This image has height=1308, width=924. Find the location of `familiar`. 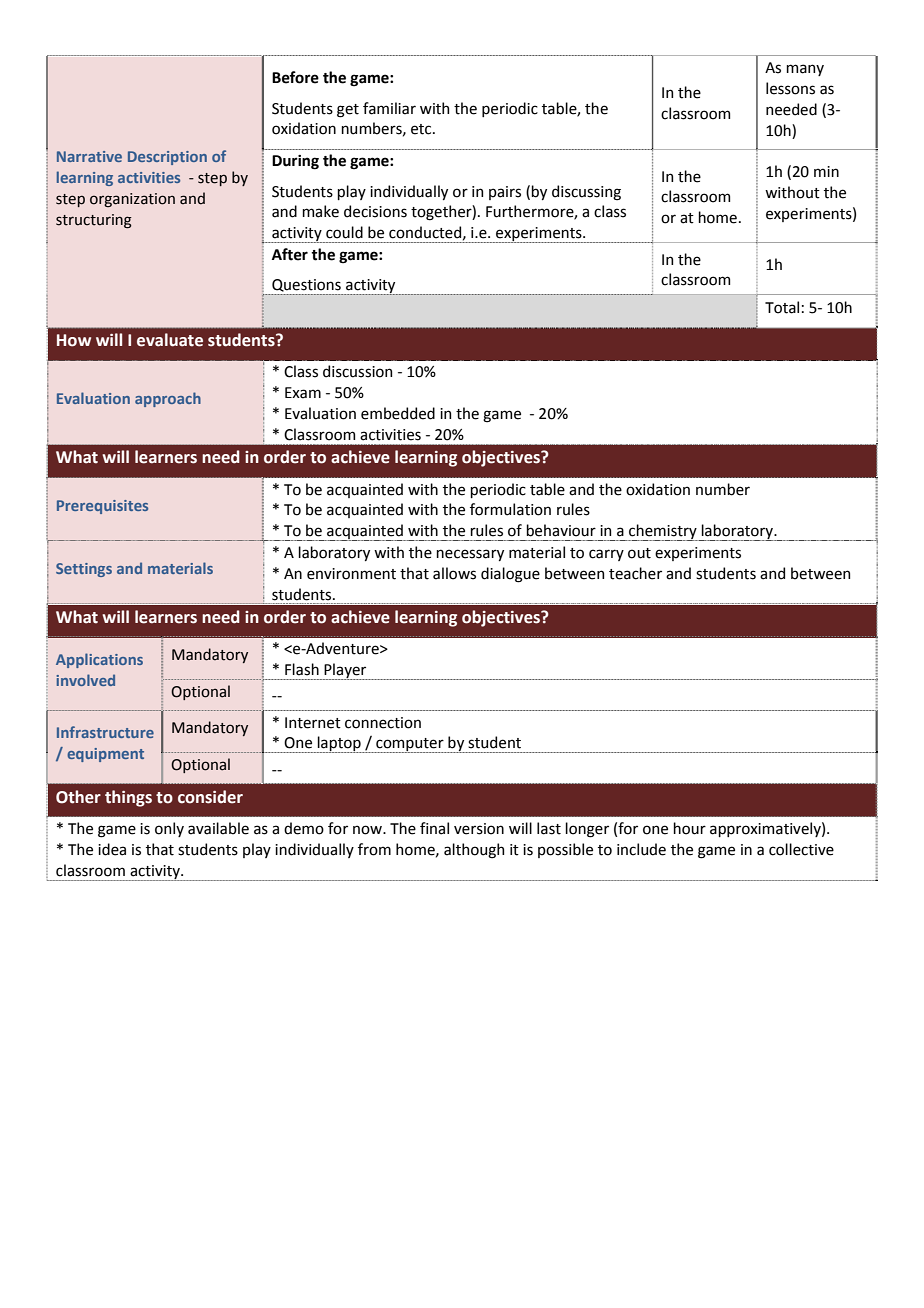

familiar is located at coordinates (389, 108).
